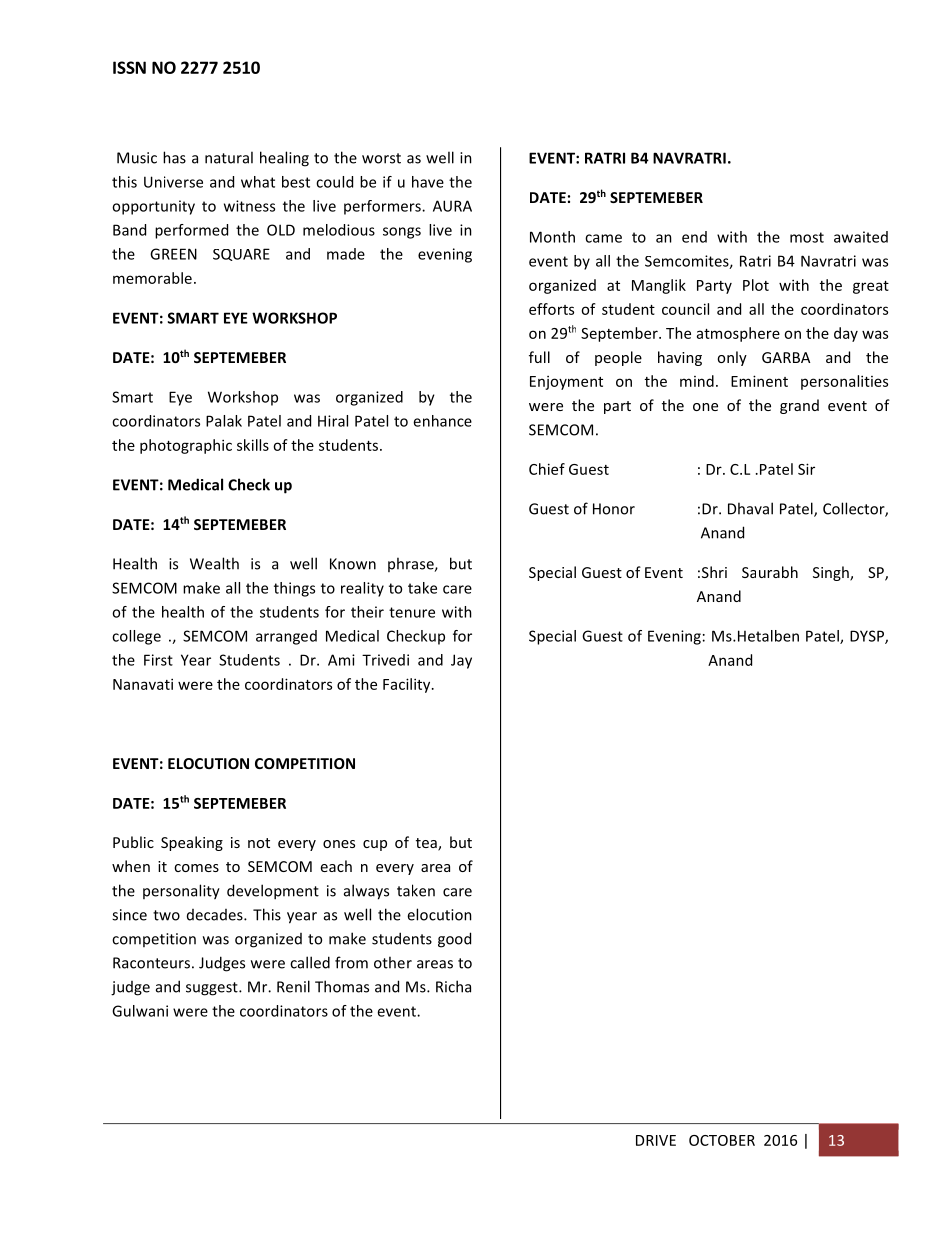 The width and height of the screenshot is (952, 1233). Describe the element at coordinates (759, 381) in the screenshot. I see `Eminent` at that location.
